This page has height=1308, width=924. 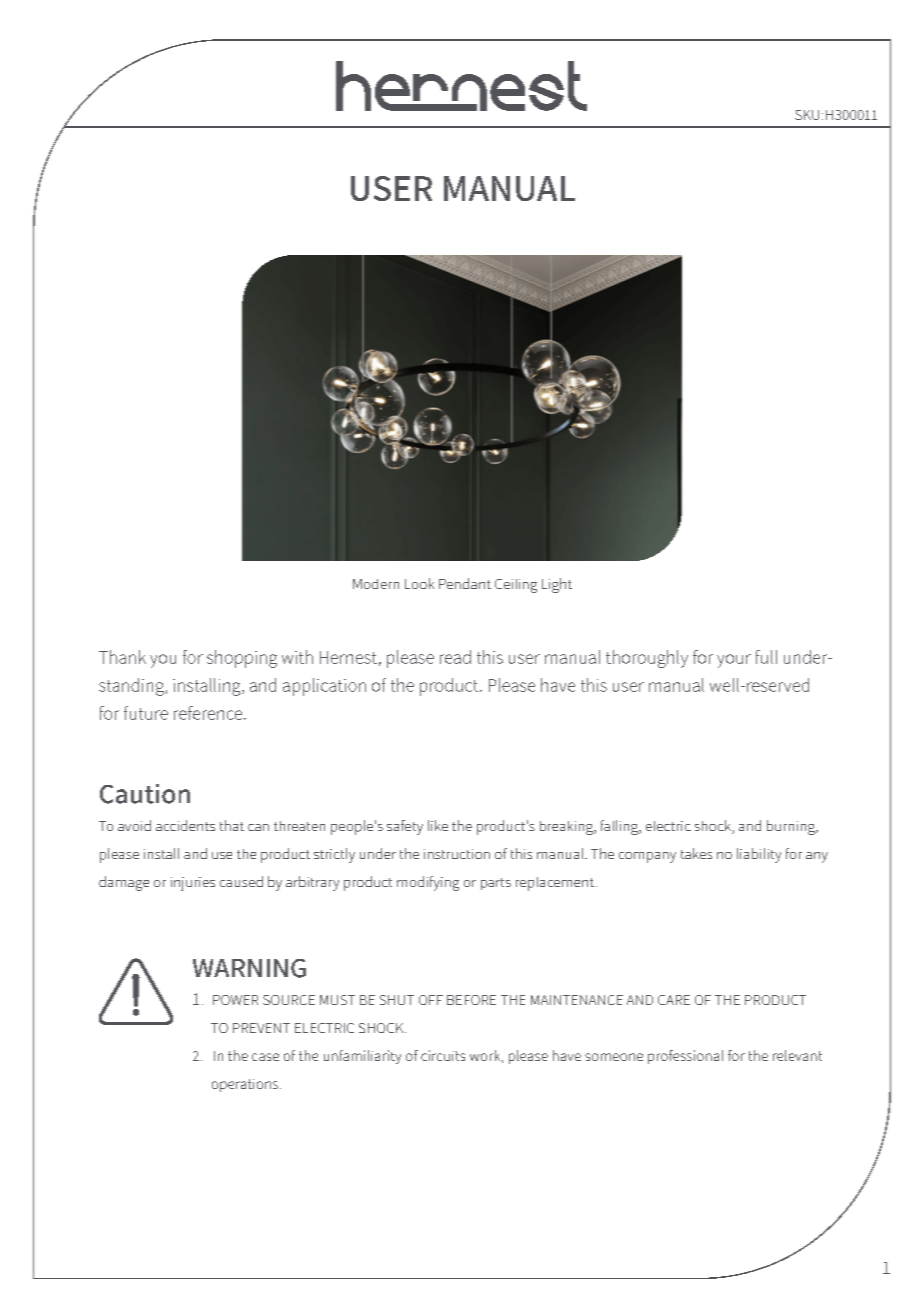 What do you see at coordinates (324, 687) in the page?
I see `application` at bounding box center [324, 687].
